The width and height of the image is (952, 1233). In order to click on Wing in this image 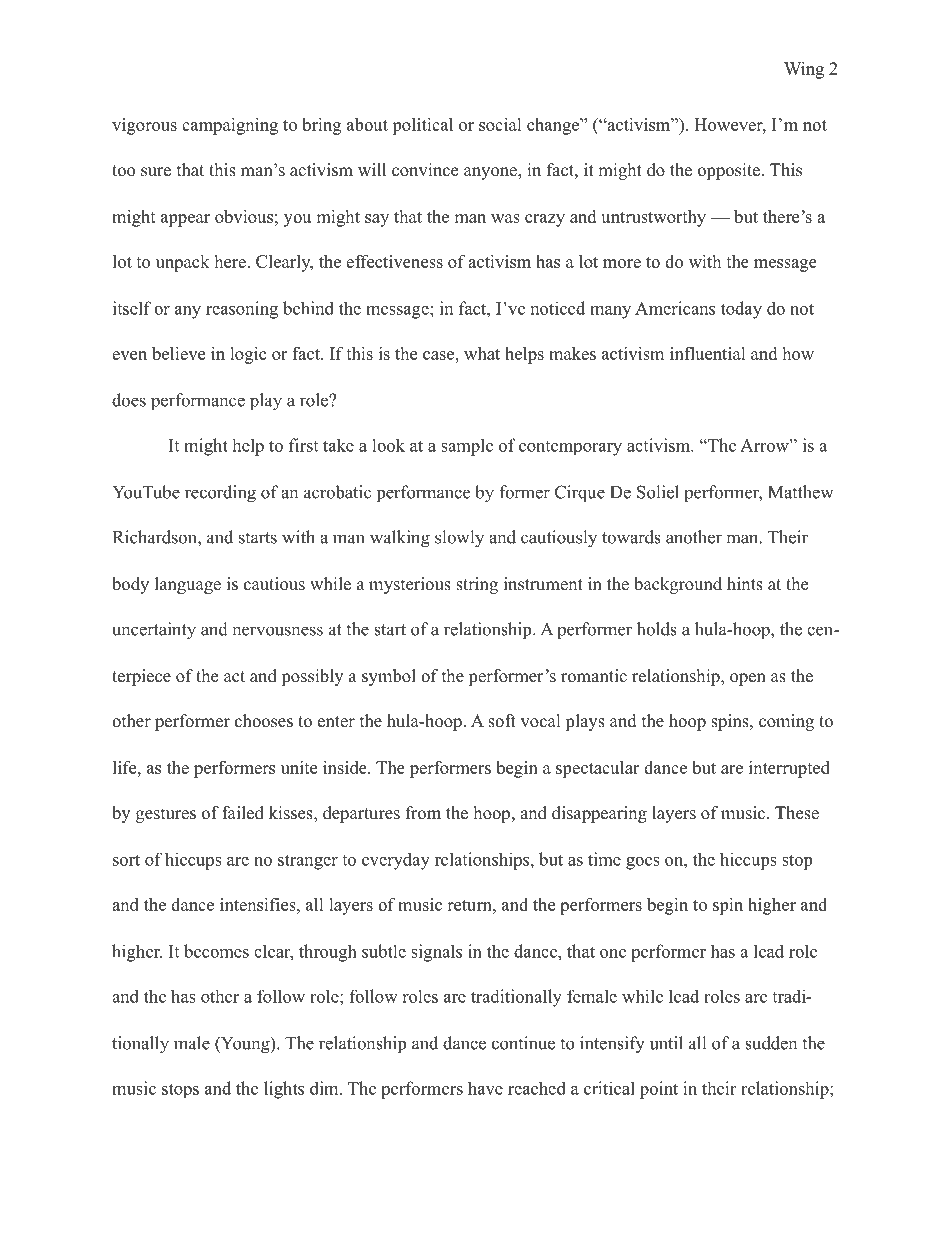, I will do `click(804, 70)`.
